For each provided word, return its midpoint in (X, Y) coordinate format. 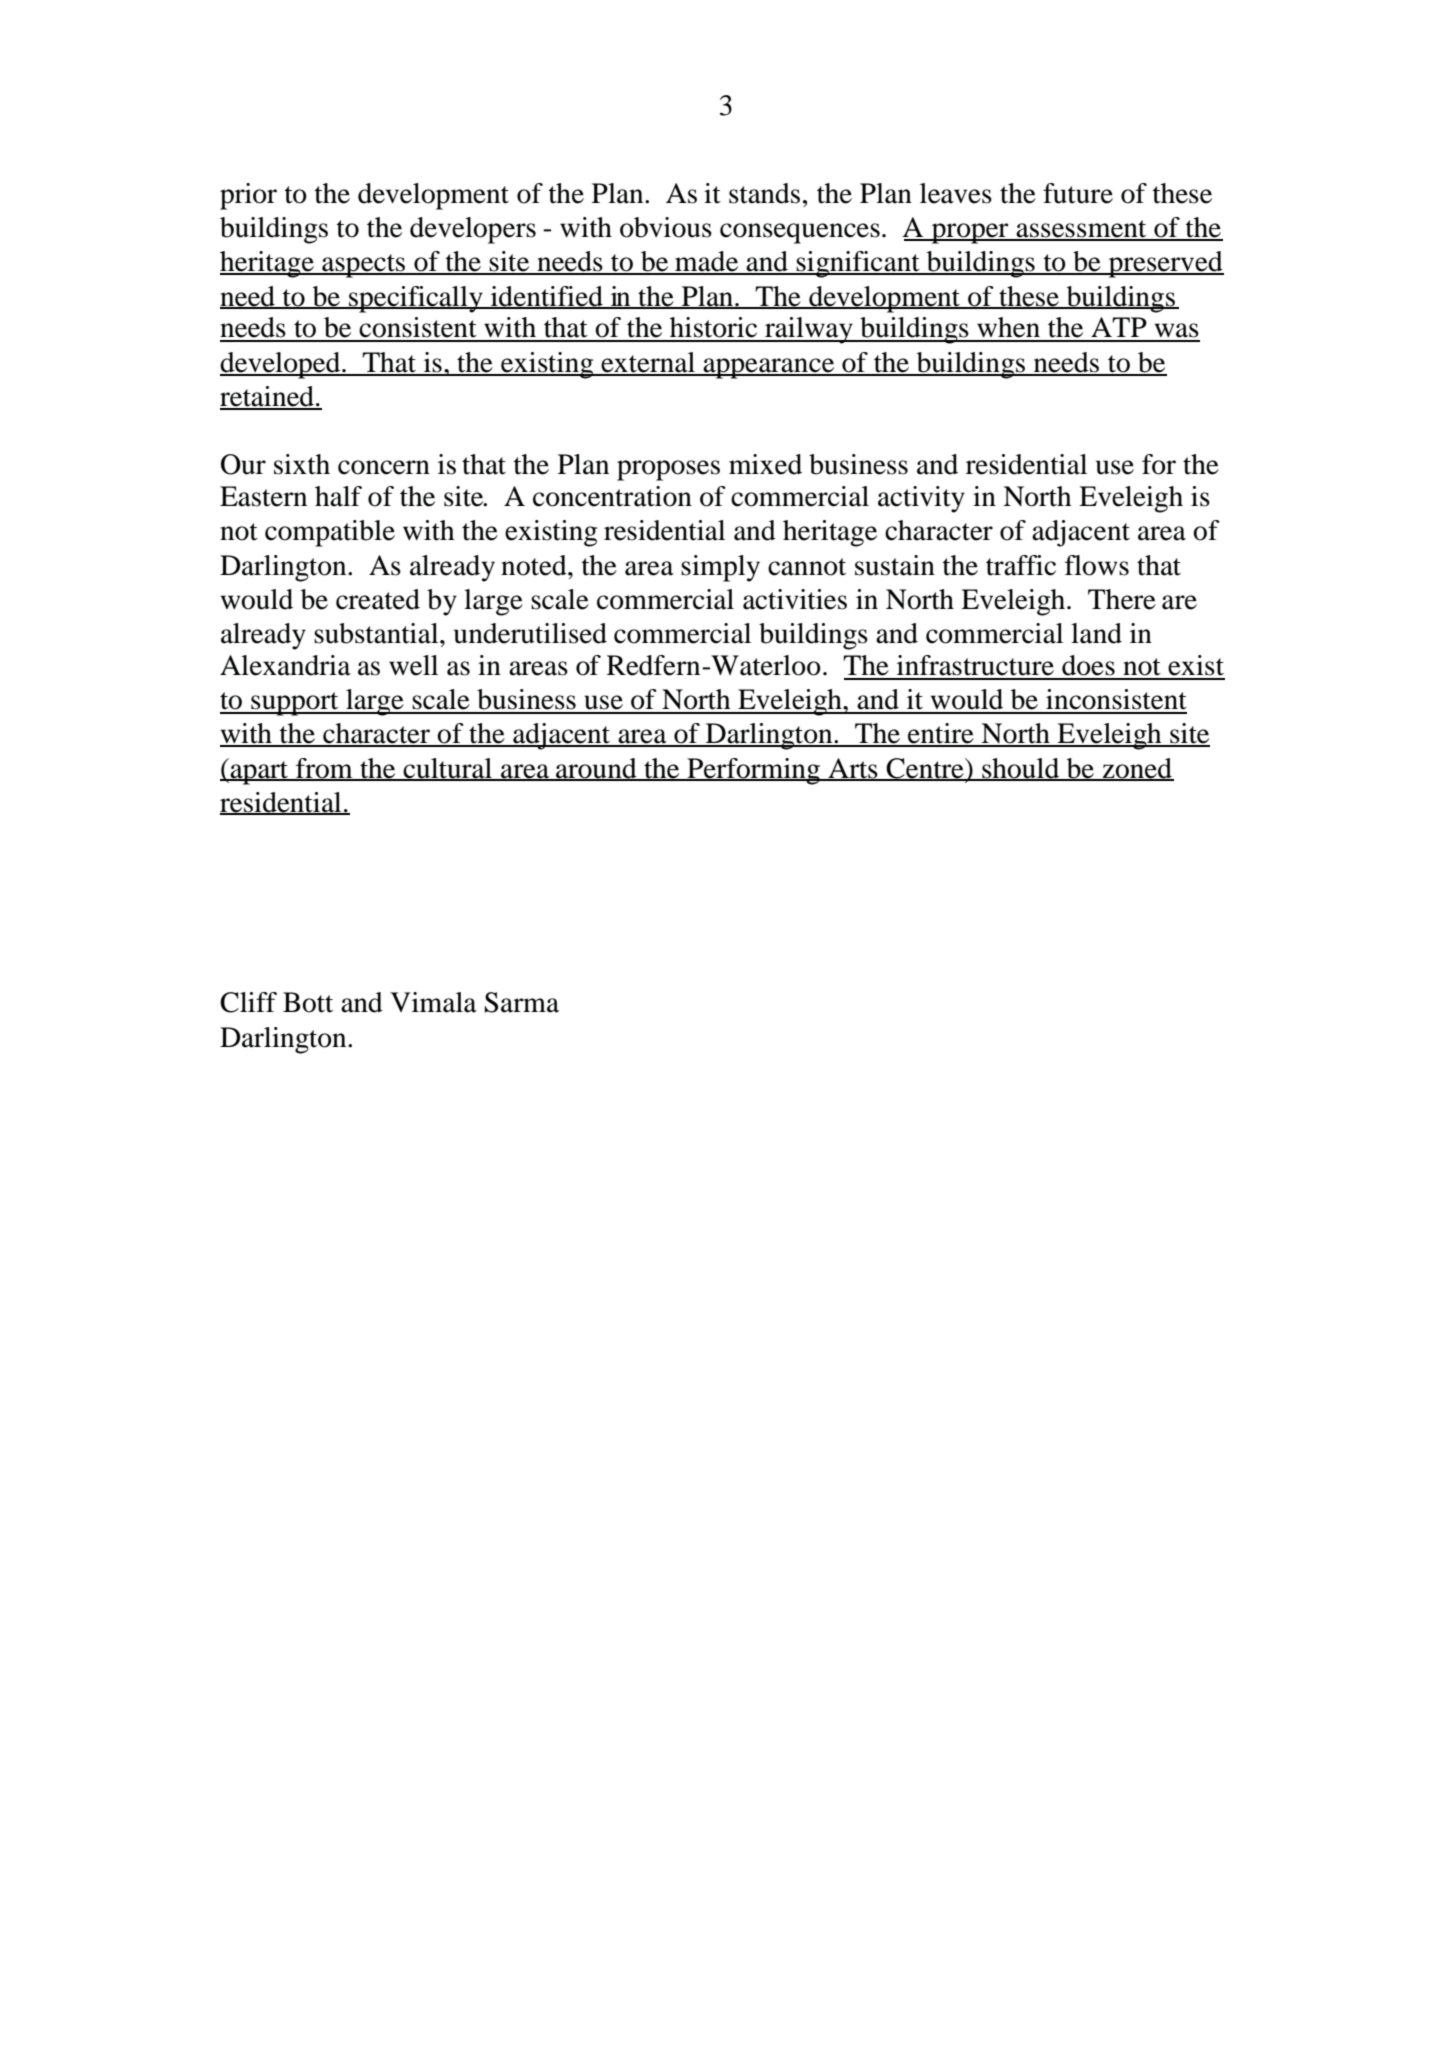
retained (268, 397)
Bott (308, 1002)
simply (720, 568)
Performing (754, 771)
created (378, 599)
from (324, 769)
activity (921, 499)
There (1122, 599)
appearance (769, 368)
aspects (364, 266)
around (596, 769)
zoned (1137, 769)
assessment (1082, 230)
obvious (666, 227)
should (1021, 769)
